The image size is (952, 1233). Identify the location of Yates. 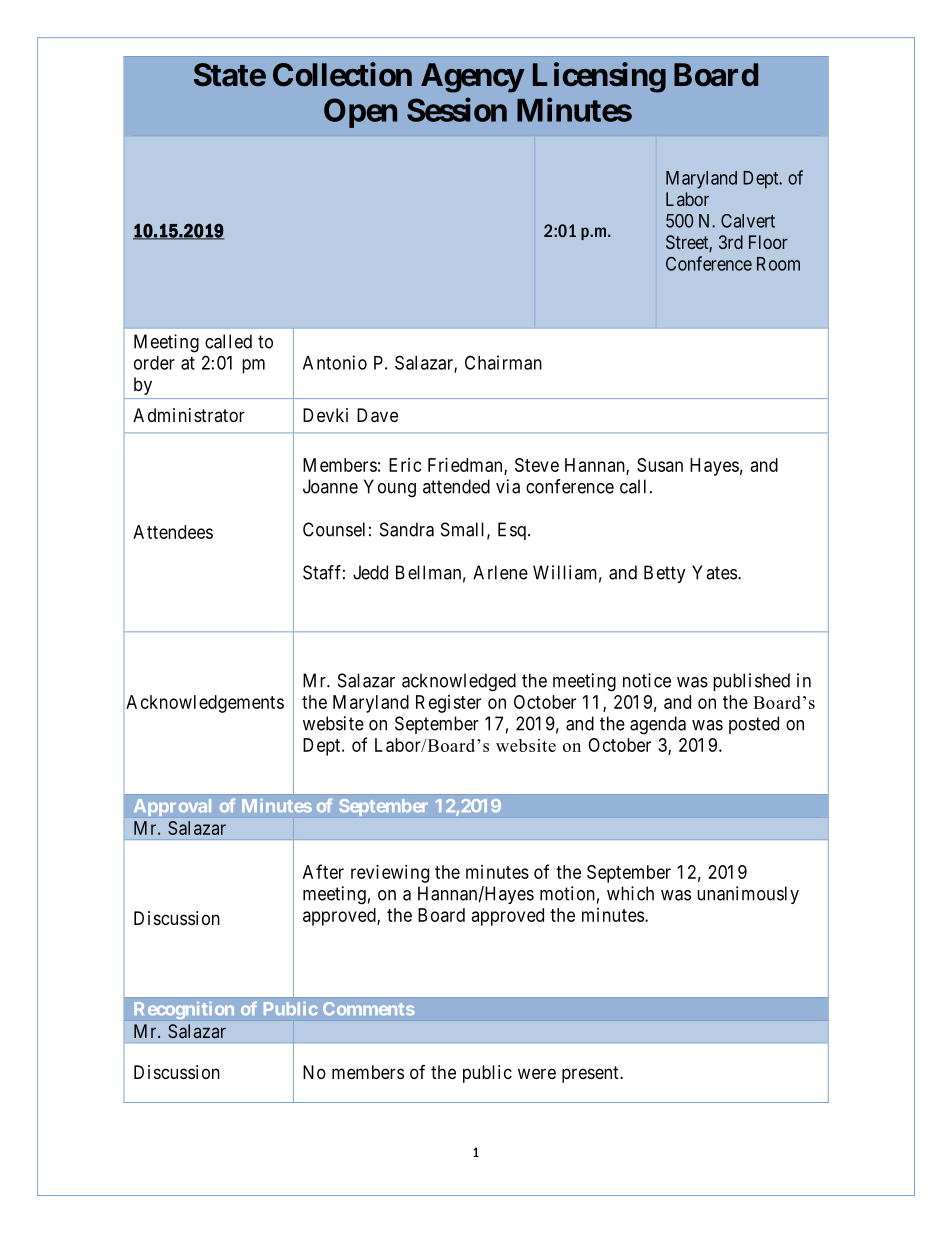
(714, 572).
